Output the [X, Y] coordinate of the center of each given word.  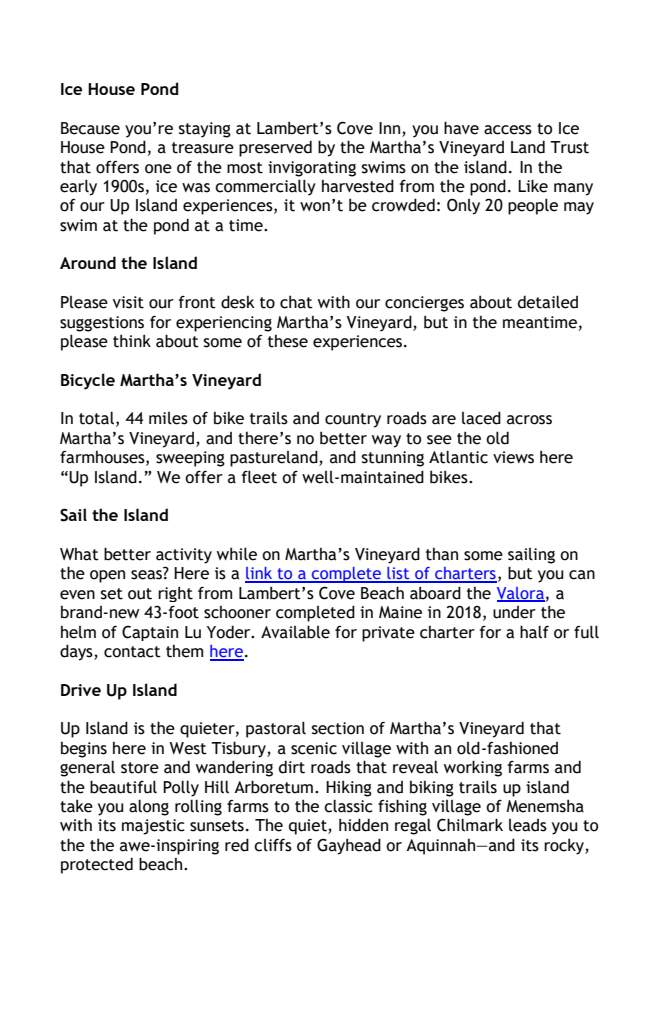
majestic [153, 827]
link [260, 574]
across [529, 420]
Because [90, 128]
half [534, 632]
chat [296, 302]
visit [128, 302]
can [582, 575]
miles [168, 418]
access [508, 130]
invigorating [312, 169]
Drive [81, 690]
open [107, 576]
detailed [548, 302]
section [338, 728]
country [353, 420]
